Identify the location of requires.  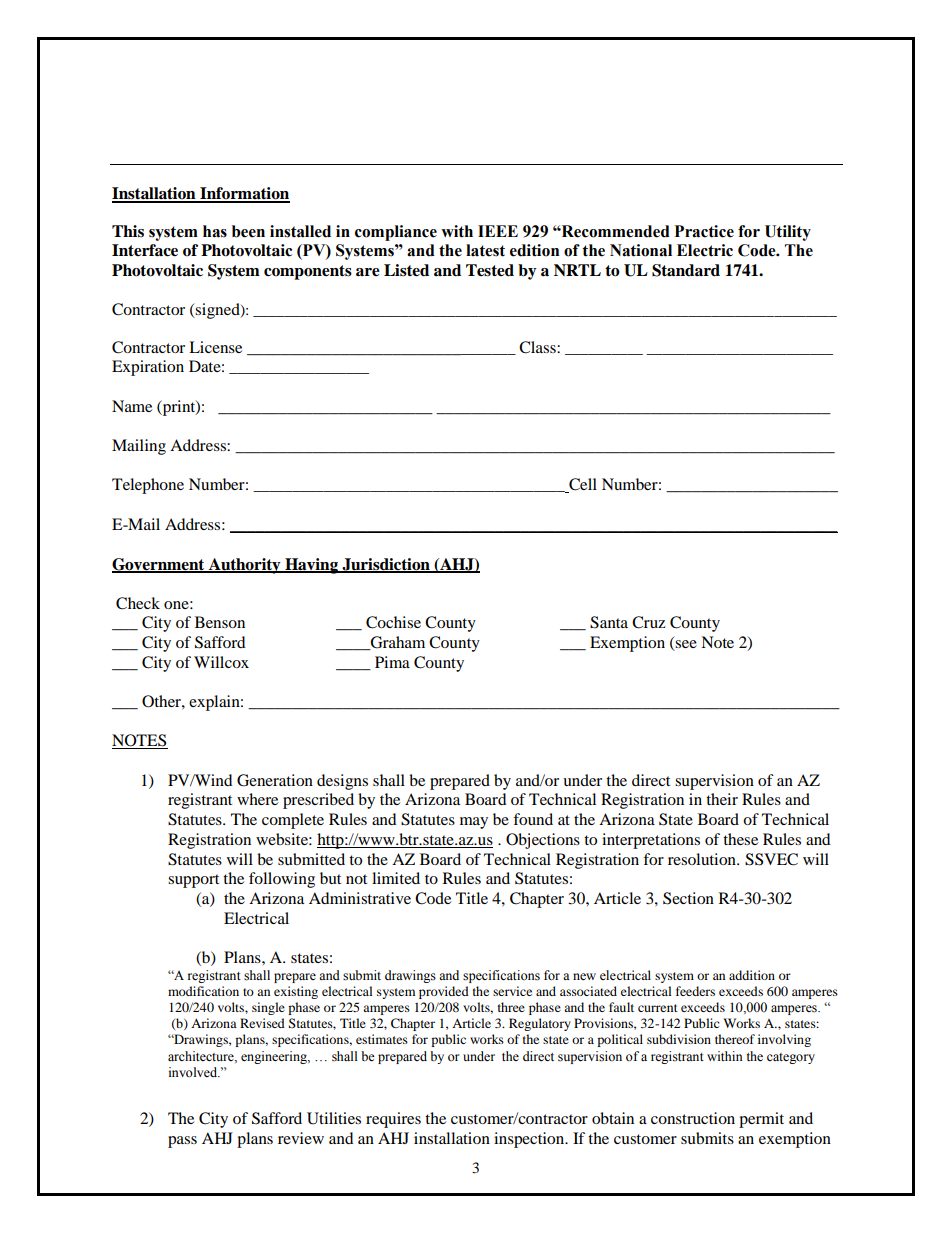
(393, 1120).
